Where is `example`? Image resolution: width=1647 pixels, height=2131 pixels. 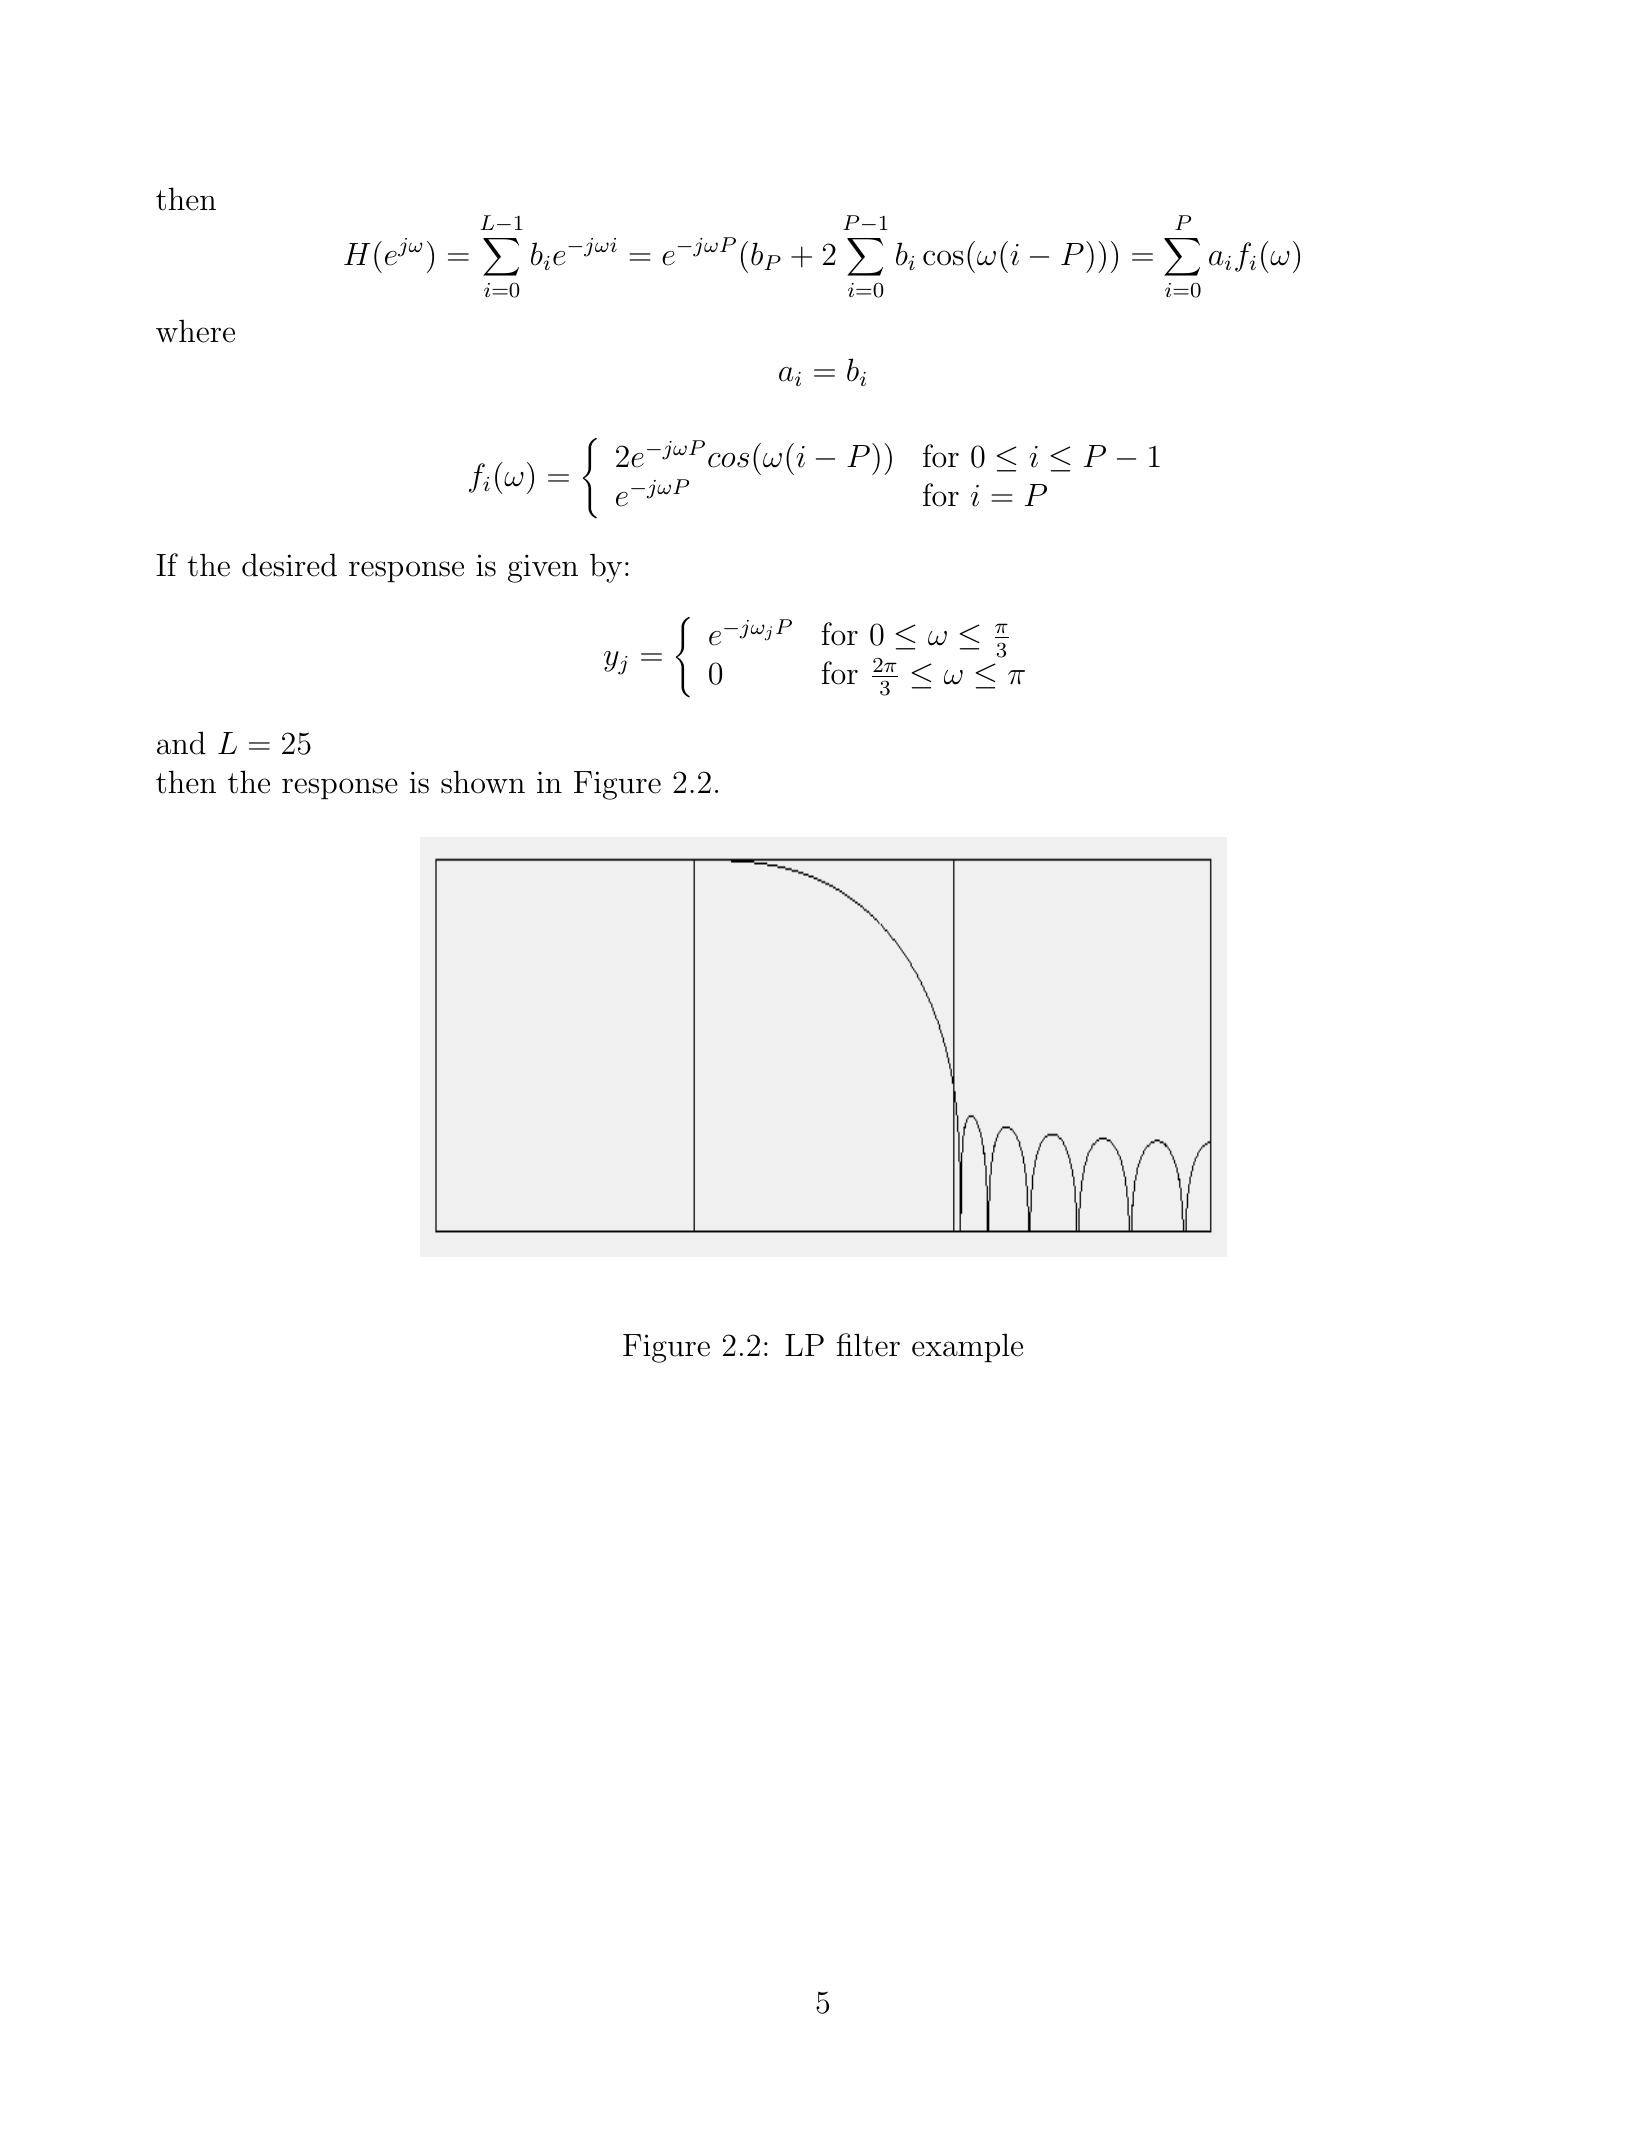
example is located at coordinates (967, 1348).
